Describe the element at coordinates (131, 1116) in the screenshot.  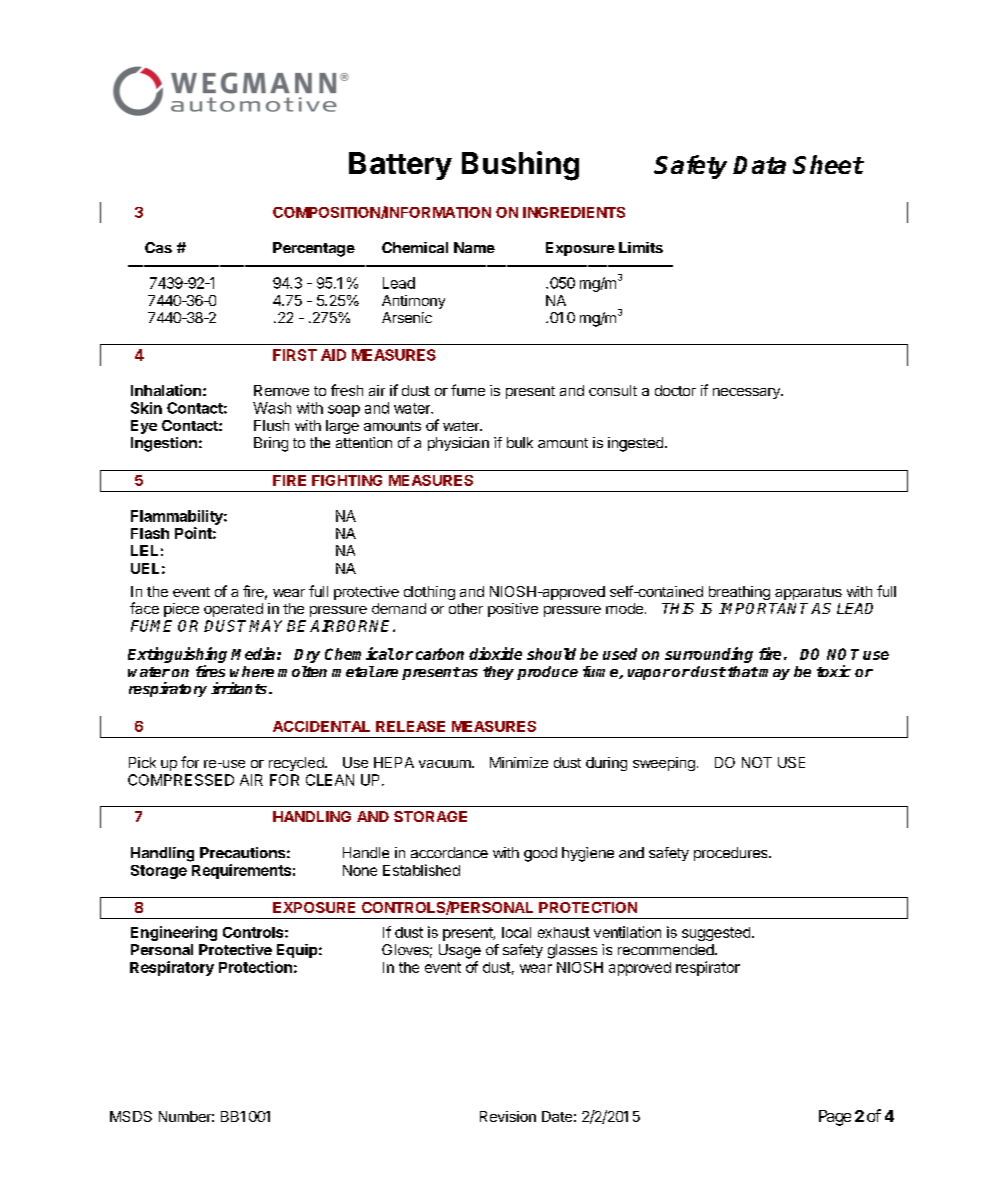
I see `MSDS` at that location.
